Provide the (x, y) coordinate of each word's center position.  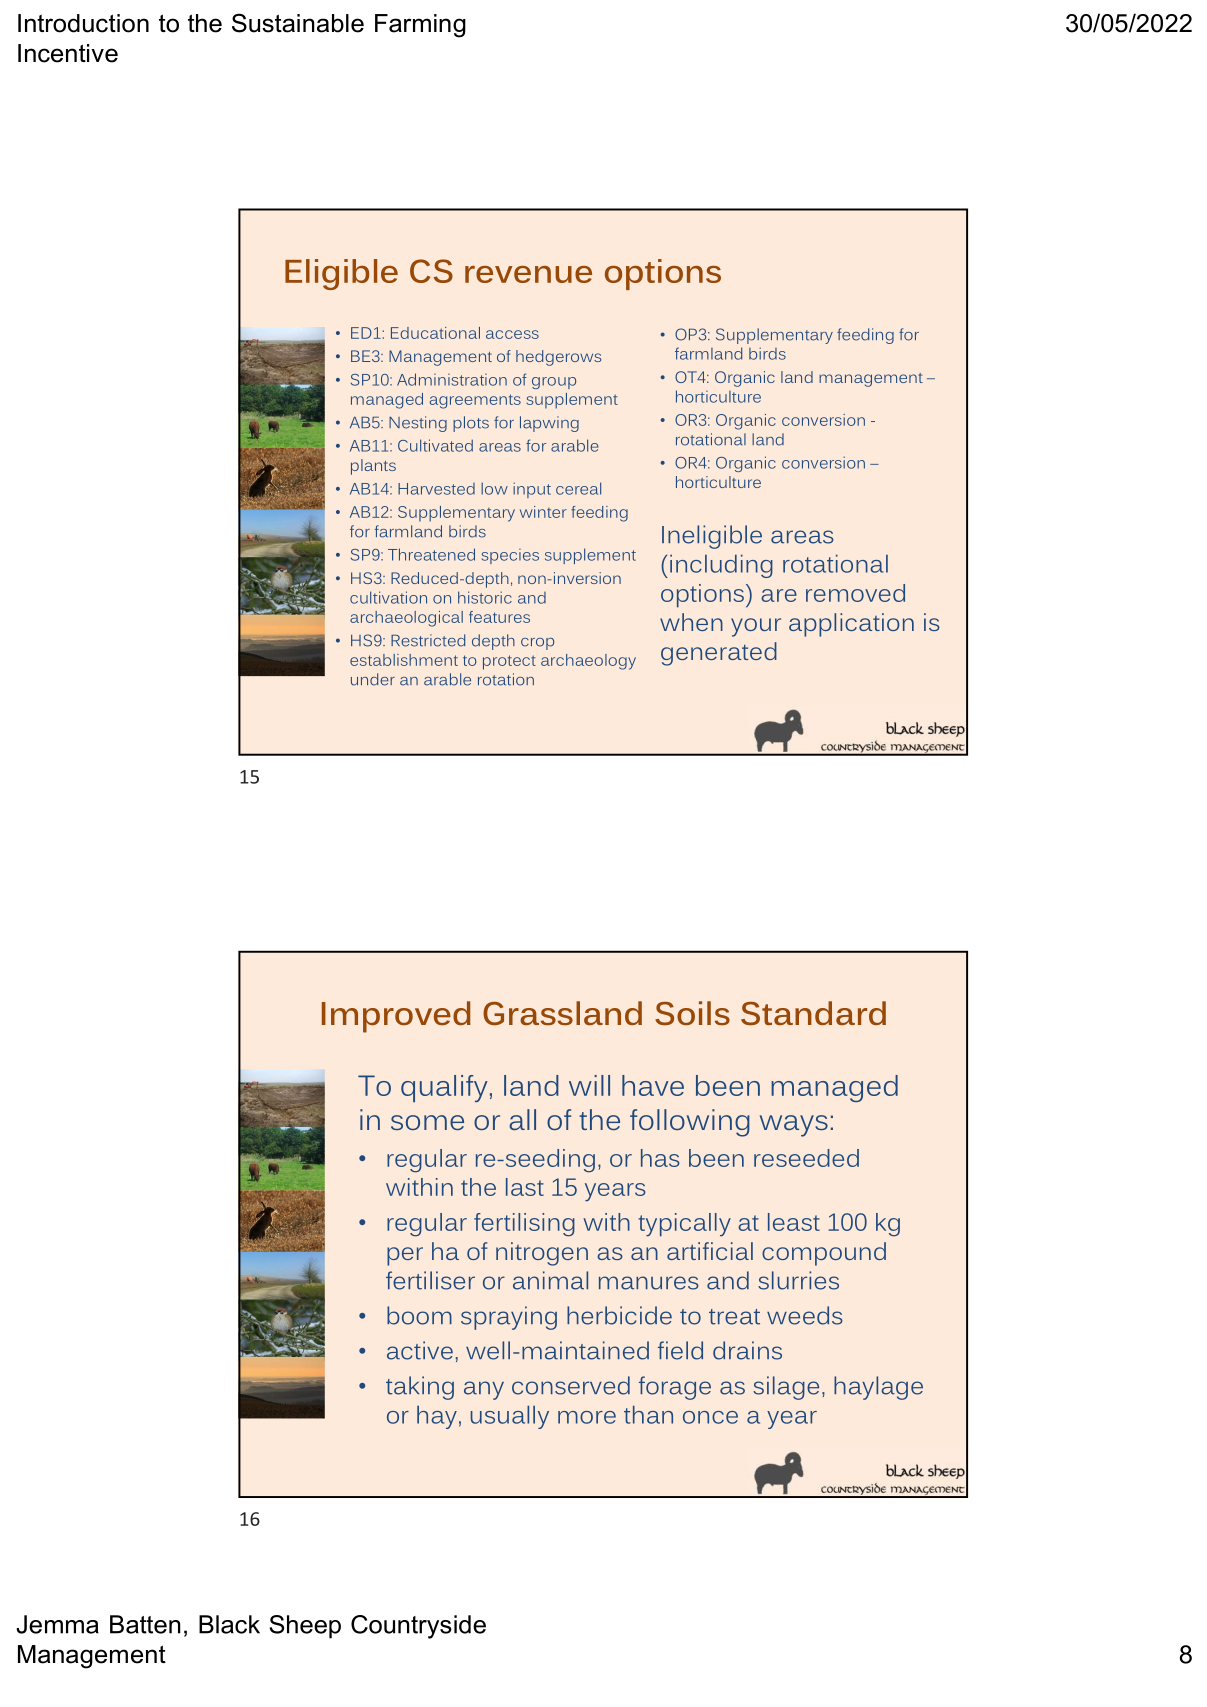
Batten (145, 1624)
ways (794, 1126)
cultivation (388, 597)
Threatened (431, 554)
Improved (396, 1017)
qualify (444, 1088)
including (721, 566)
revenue (528, 274)
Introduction (83, 23)
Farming (420, 26)
